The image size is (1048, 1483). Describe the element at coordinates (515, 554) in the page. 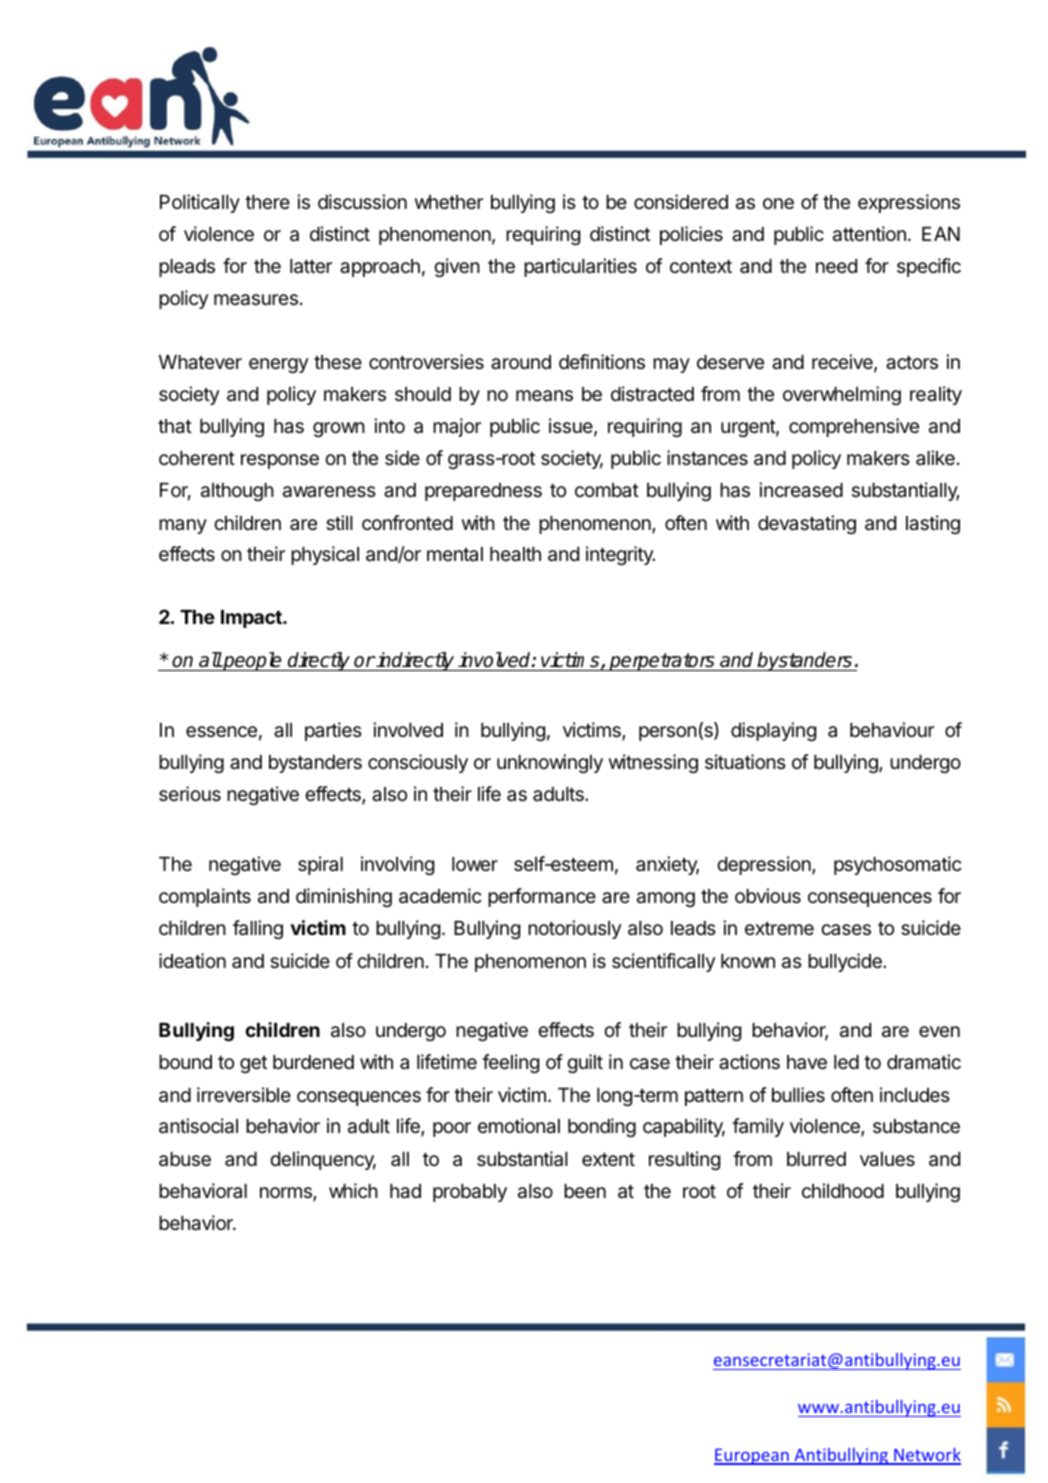

I see `health` at that location.
